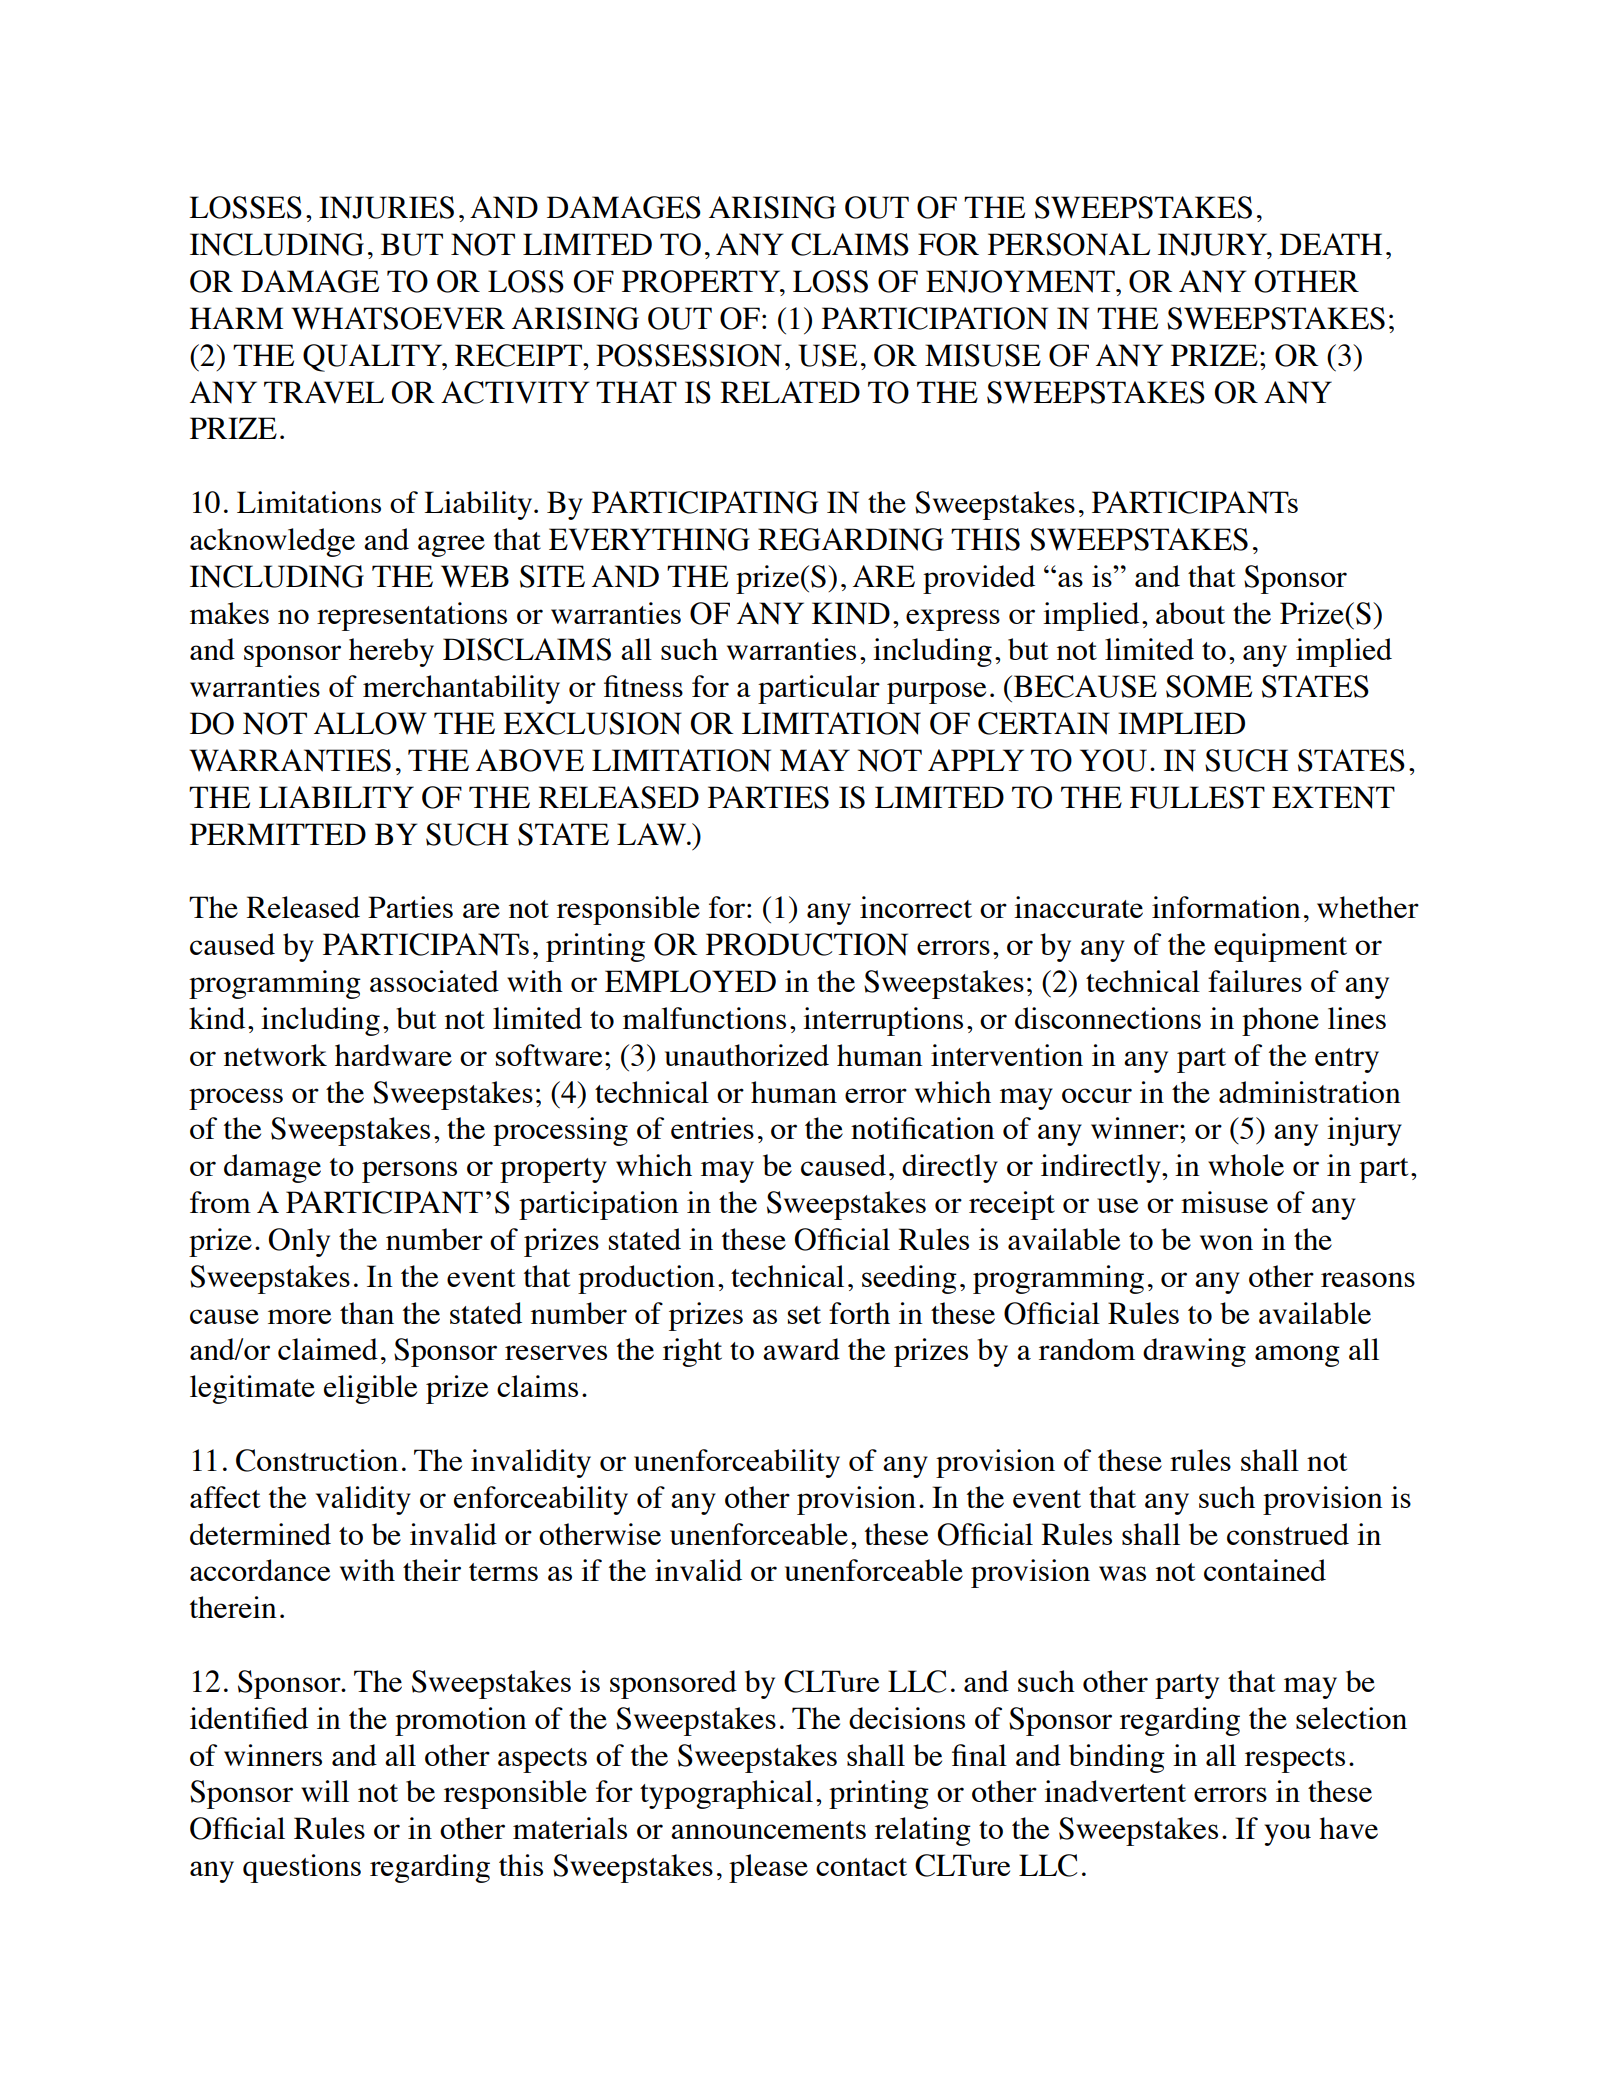 This page has width=1610, height=2084. Describe the element at coordinates (689, 355) in the page. I see `POSSESSION` at that location.
